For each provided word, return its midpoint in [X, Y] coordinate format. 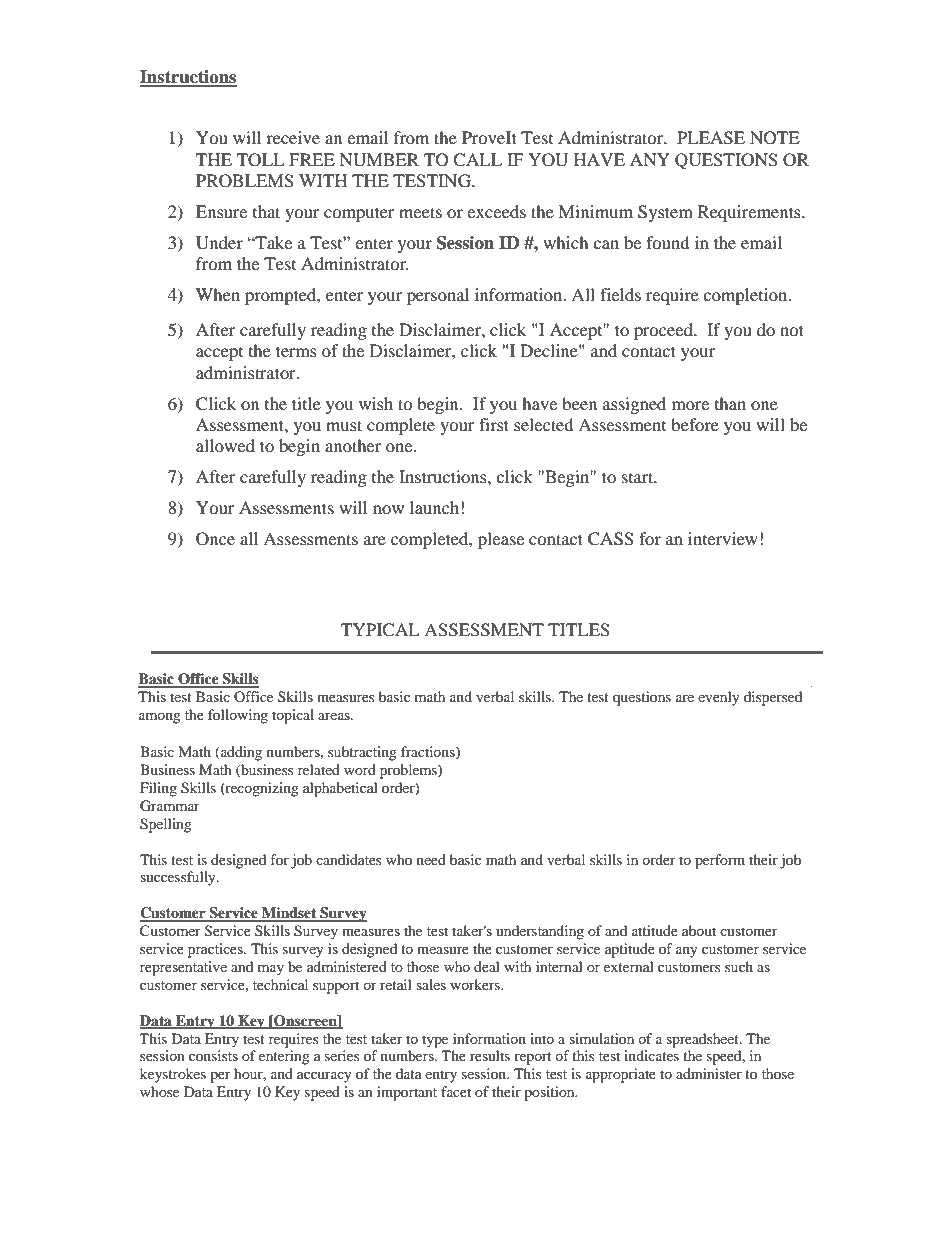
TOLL [260, 160]
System [665, 213]
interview [723, 538]
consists [213, 1055]
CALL [477, 160]
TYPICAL [380, 630]
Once [215, 539]
